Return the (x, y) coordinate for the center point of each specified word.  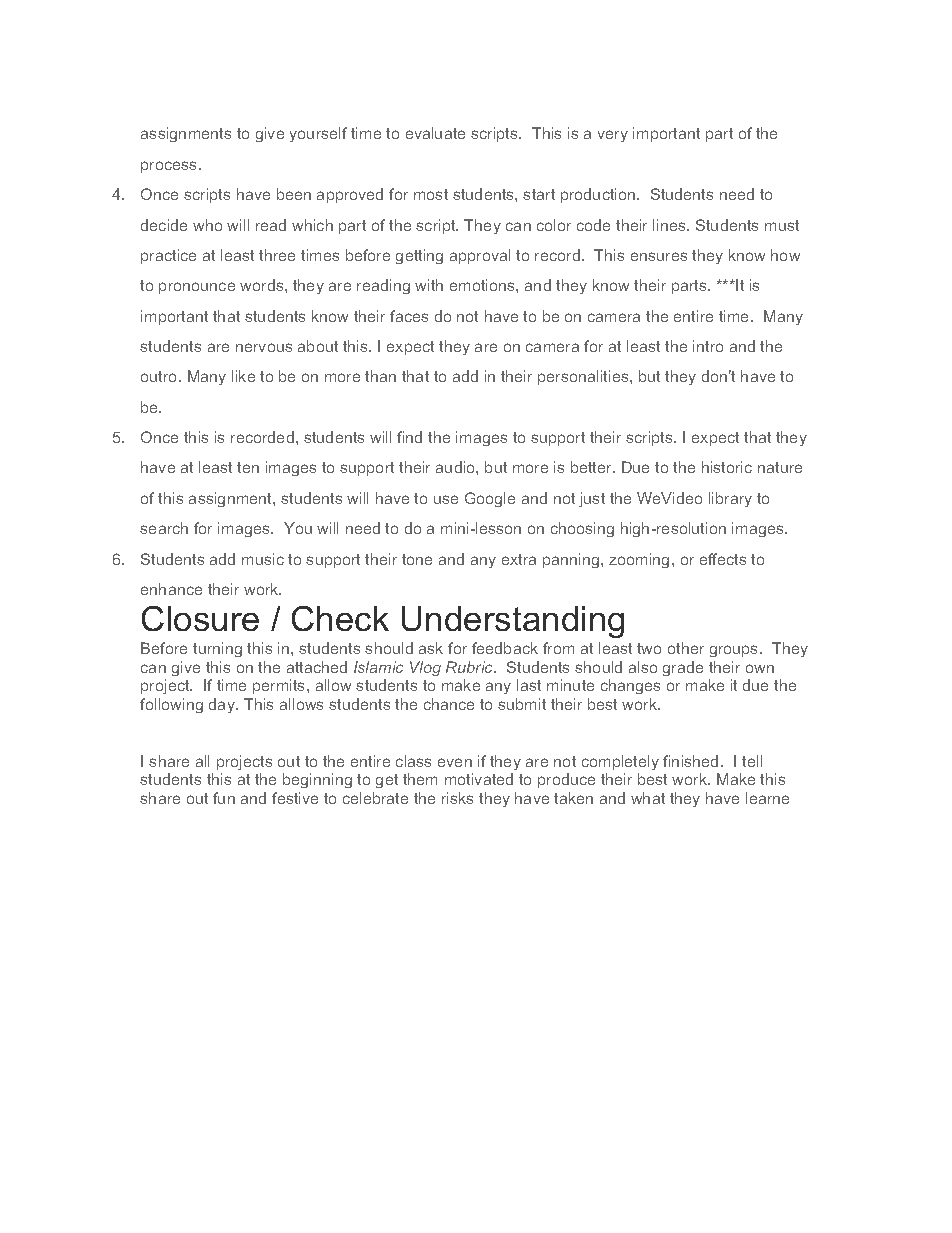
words (263, 285)
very (613, 136)
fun (224, 798)
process (170, 167)
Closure (200, 618)
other (686, 648)
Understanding (513, 622)
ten (248, 467)
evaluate (435, 133)
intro (708, 346)
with (429, 285)
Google (490, 499)
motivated (479, 779)
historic (727, 467)
